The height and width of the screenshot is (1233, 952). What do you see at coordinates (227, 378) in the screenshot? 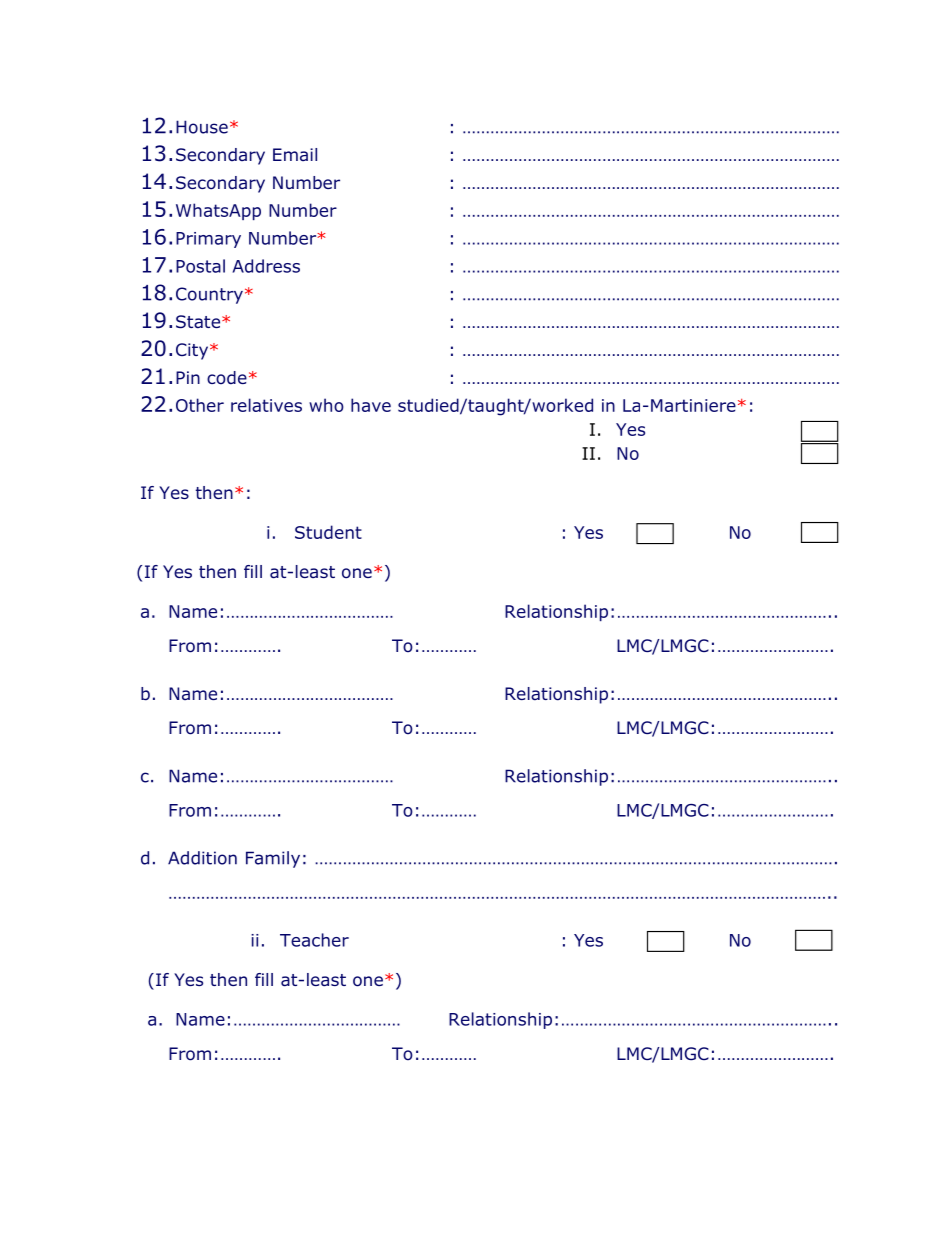
I see `code` at bounding box center [227, 378].
